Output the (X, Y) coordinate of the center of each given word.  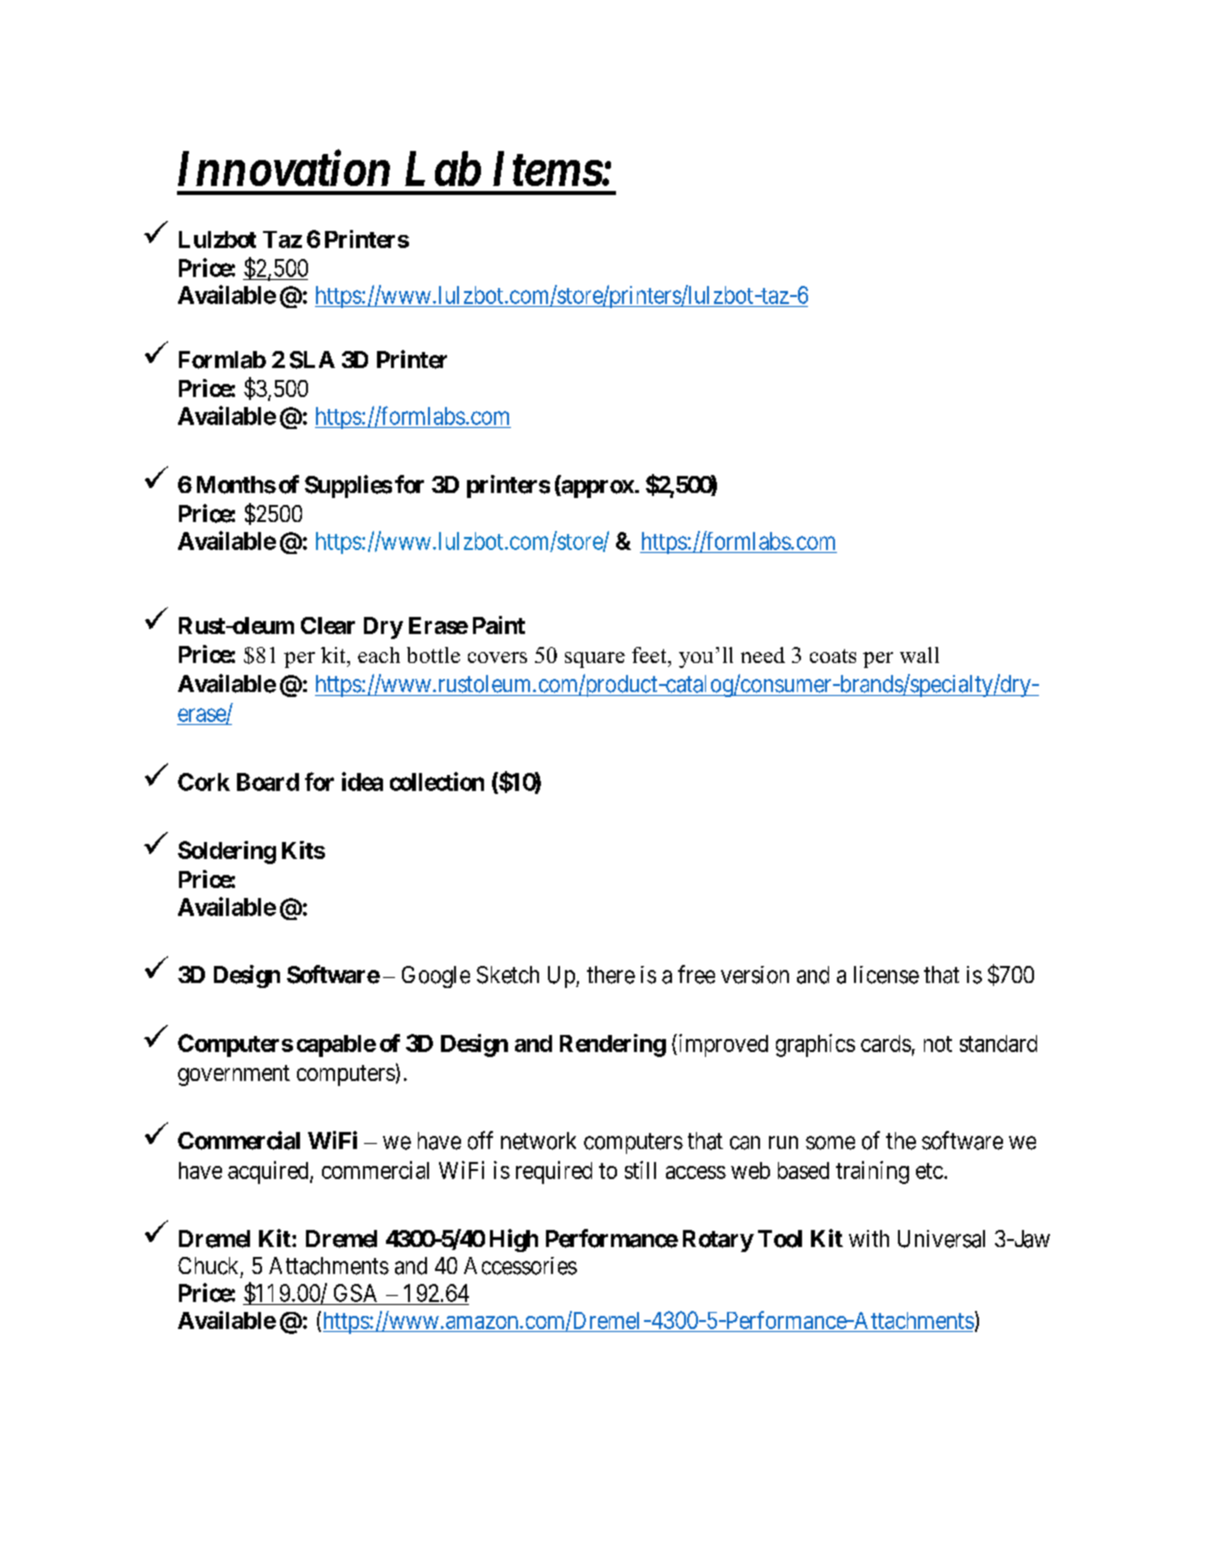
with (869, 1238)
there (611, 975)
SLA (312, 360)
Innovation (284, 168)
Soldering (227, 852)
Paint (499, 625)
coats (833, 656)
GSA (355, 1293)
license (886, 975)
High (514, 1240)
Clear (328, 625)
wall (919, 655)
